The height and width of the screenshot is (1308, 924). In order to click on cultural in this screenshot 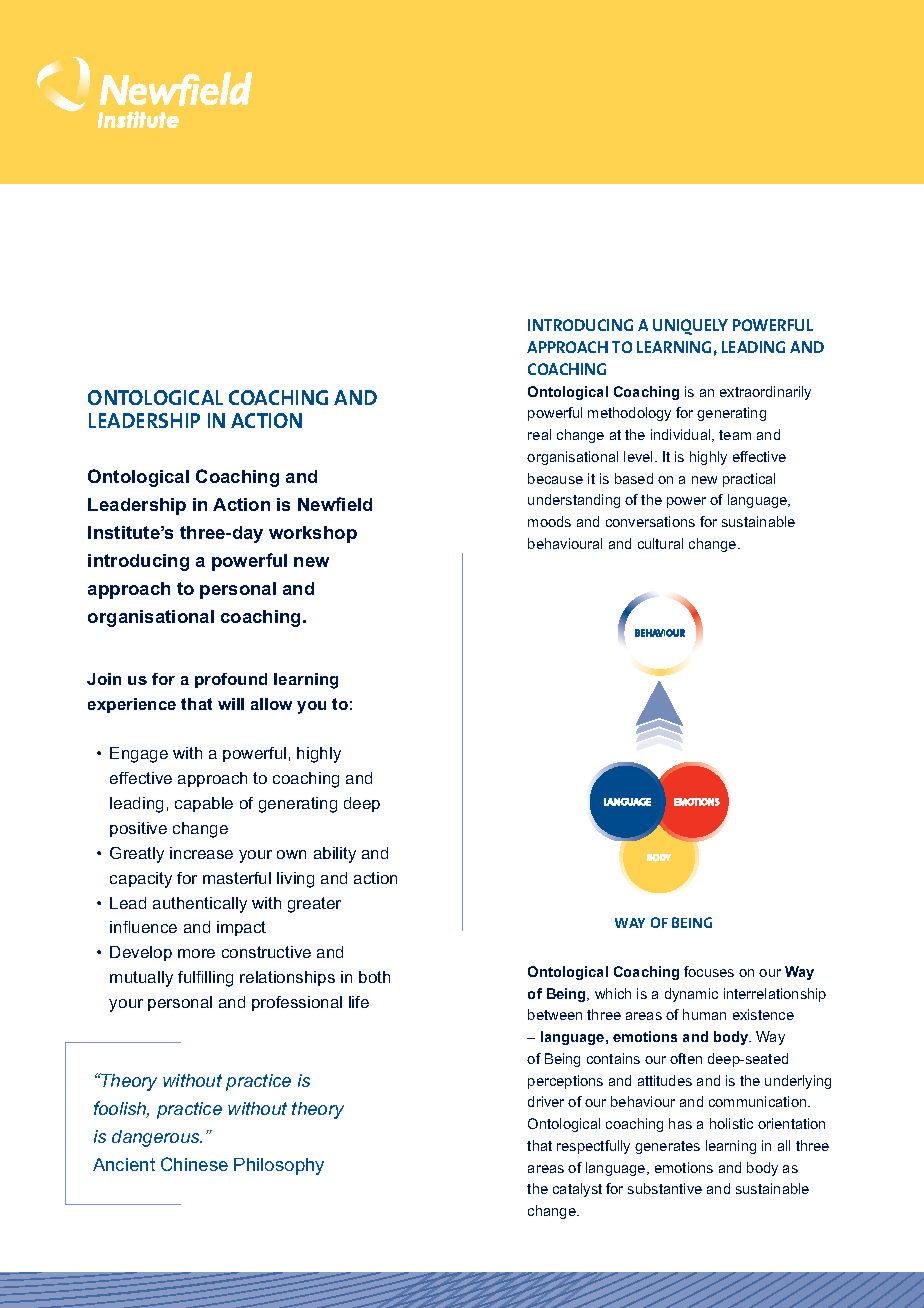, I will do `click(660, 543)`.
